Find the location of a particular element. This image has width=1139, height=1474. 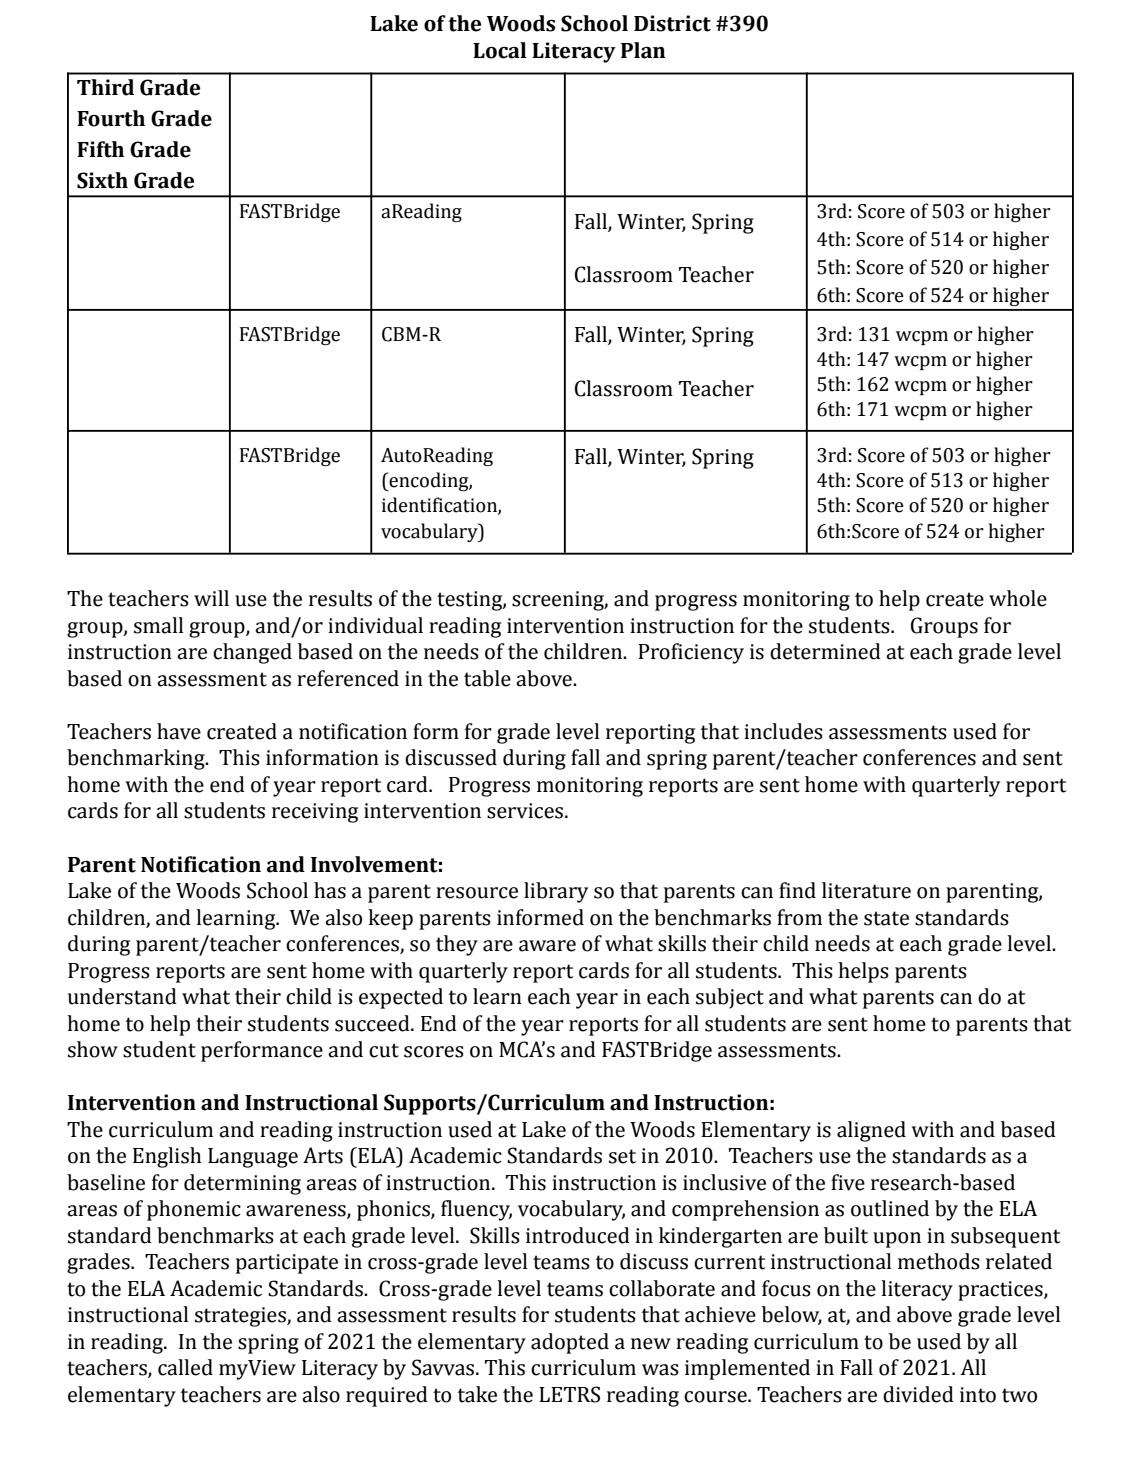

Local is located at coordinates (499, 50).
